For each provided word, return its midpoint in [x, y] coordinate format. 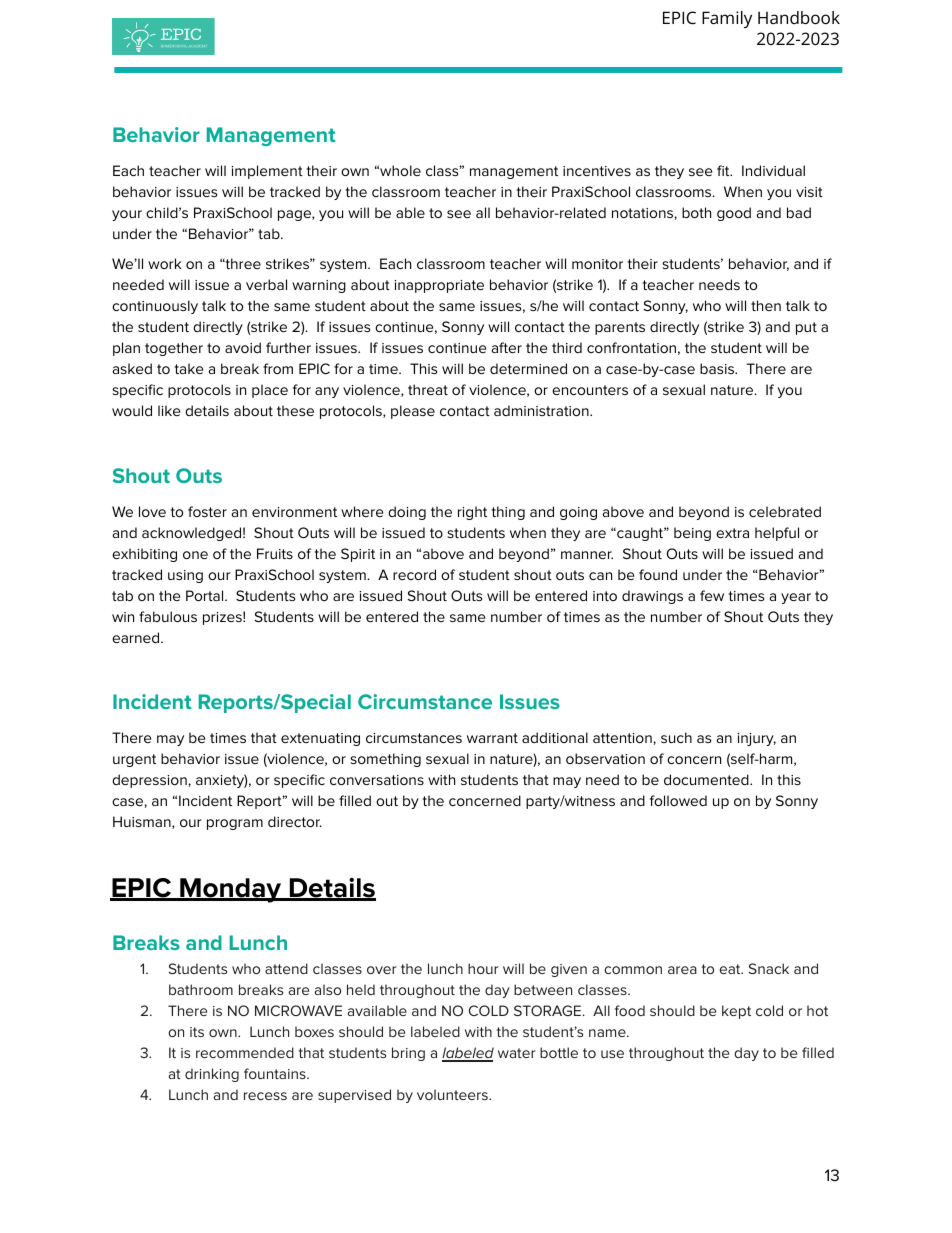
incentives [597, 171]
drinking [212, 1075]
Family [727, 19]
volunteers [453, 1094]
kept [736, 1012]
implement [267, 172]
